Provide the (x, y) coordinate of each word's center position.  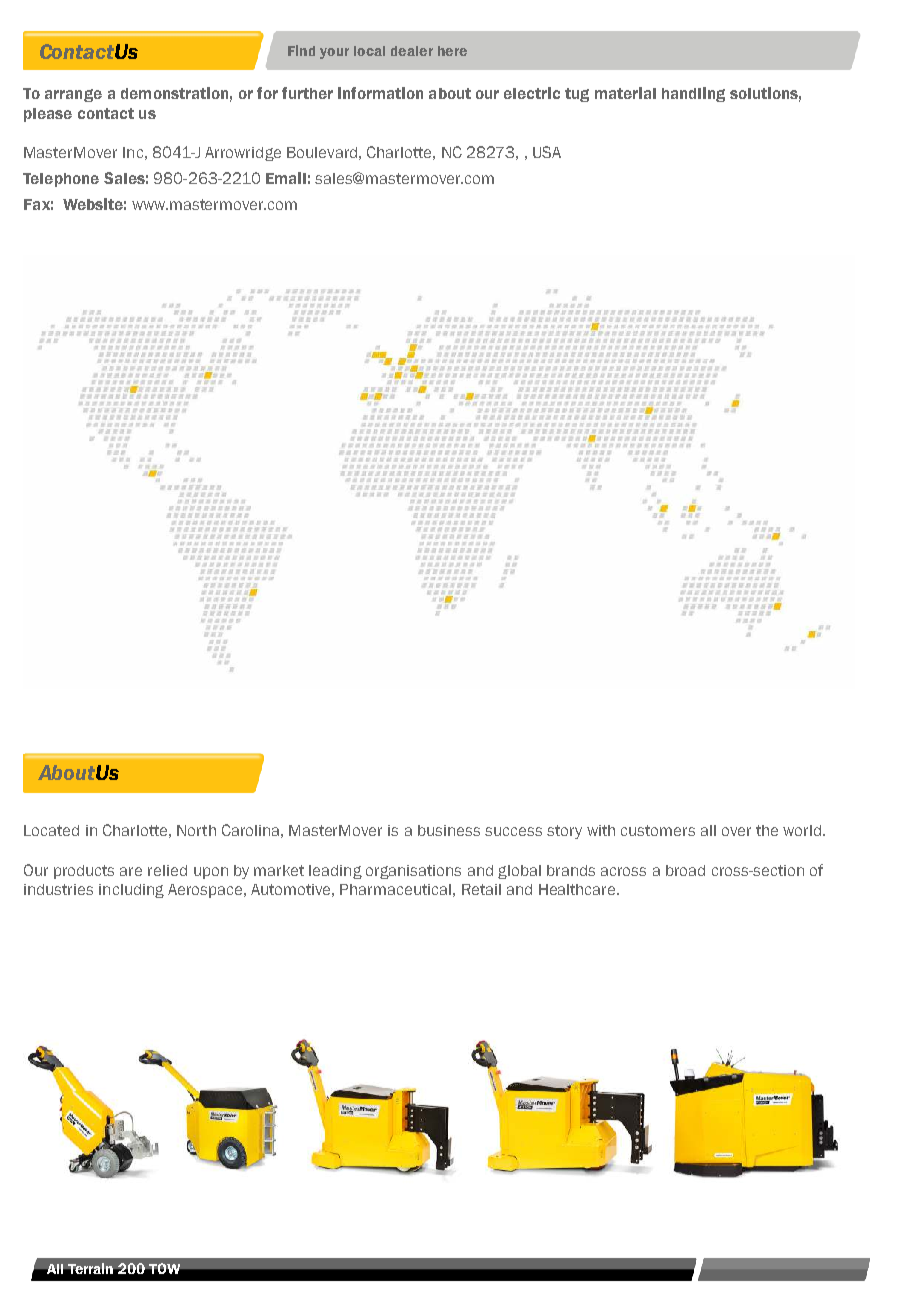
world (802, 830)
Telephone (61, 180)
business (449, 830)
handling (693, 94)
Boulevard (322, 152)
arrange (73, 95)
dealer (412, 51)
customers (658, 830)
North (196, 830)
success (513, 831)
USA (547, 152)
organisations (413, 872)
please (48, 115)
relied (167, 870)
